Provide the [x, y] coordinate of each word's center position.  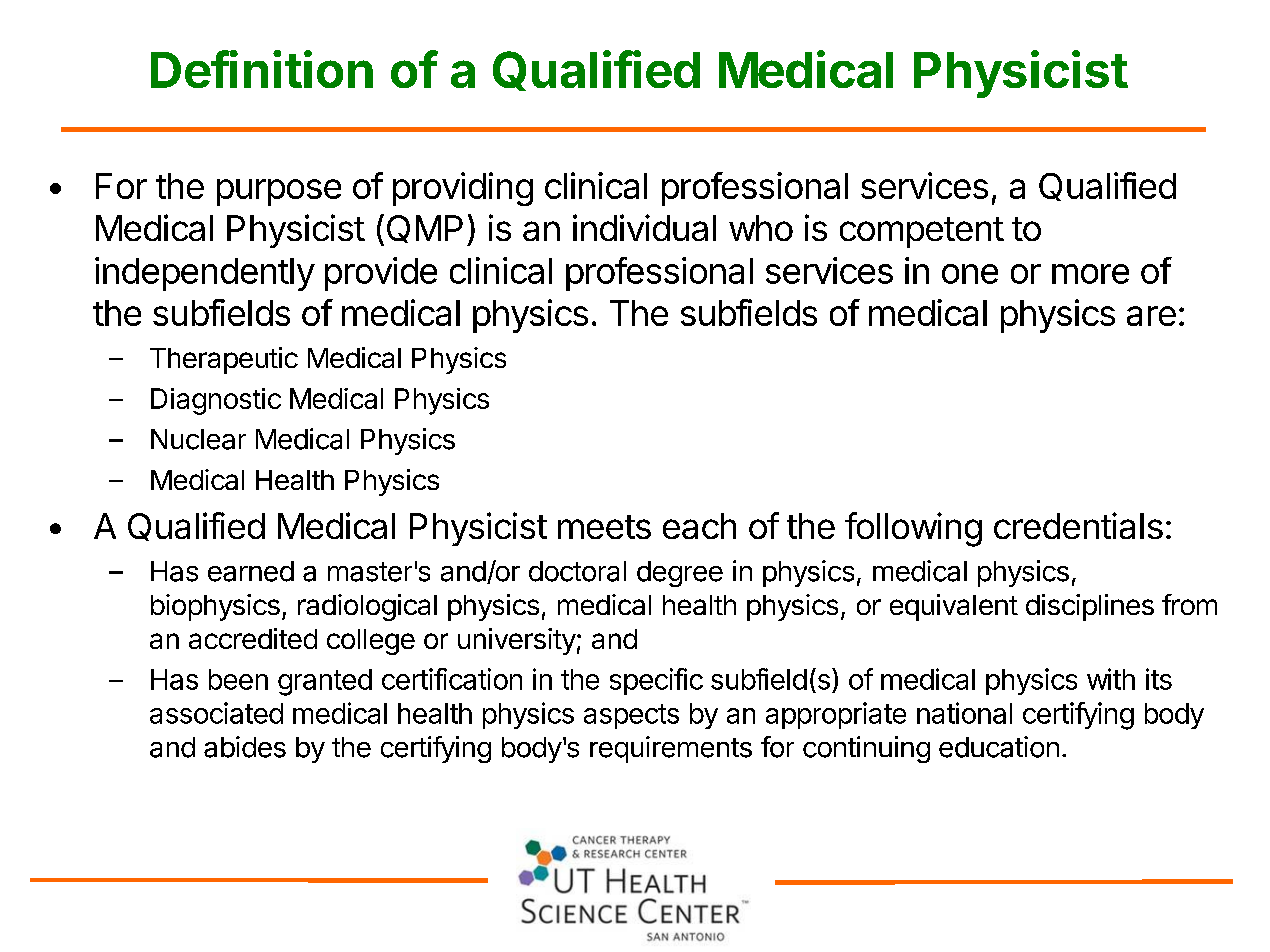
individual [644, 227]
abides [245, 747]
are [1151, 316]
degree [680, 574]
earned [251, 571]
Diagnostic [216, 401]
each [699, 526]
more [1090, 274]
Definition [262, 69]
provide [381, 274]
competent [922, 232]
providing [463, 189]
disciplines [1090, 607]
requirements [671, 749]
